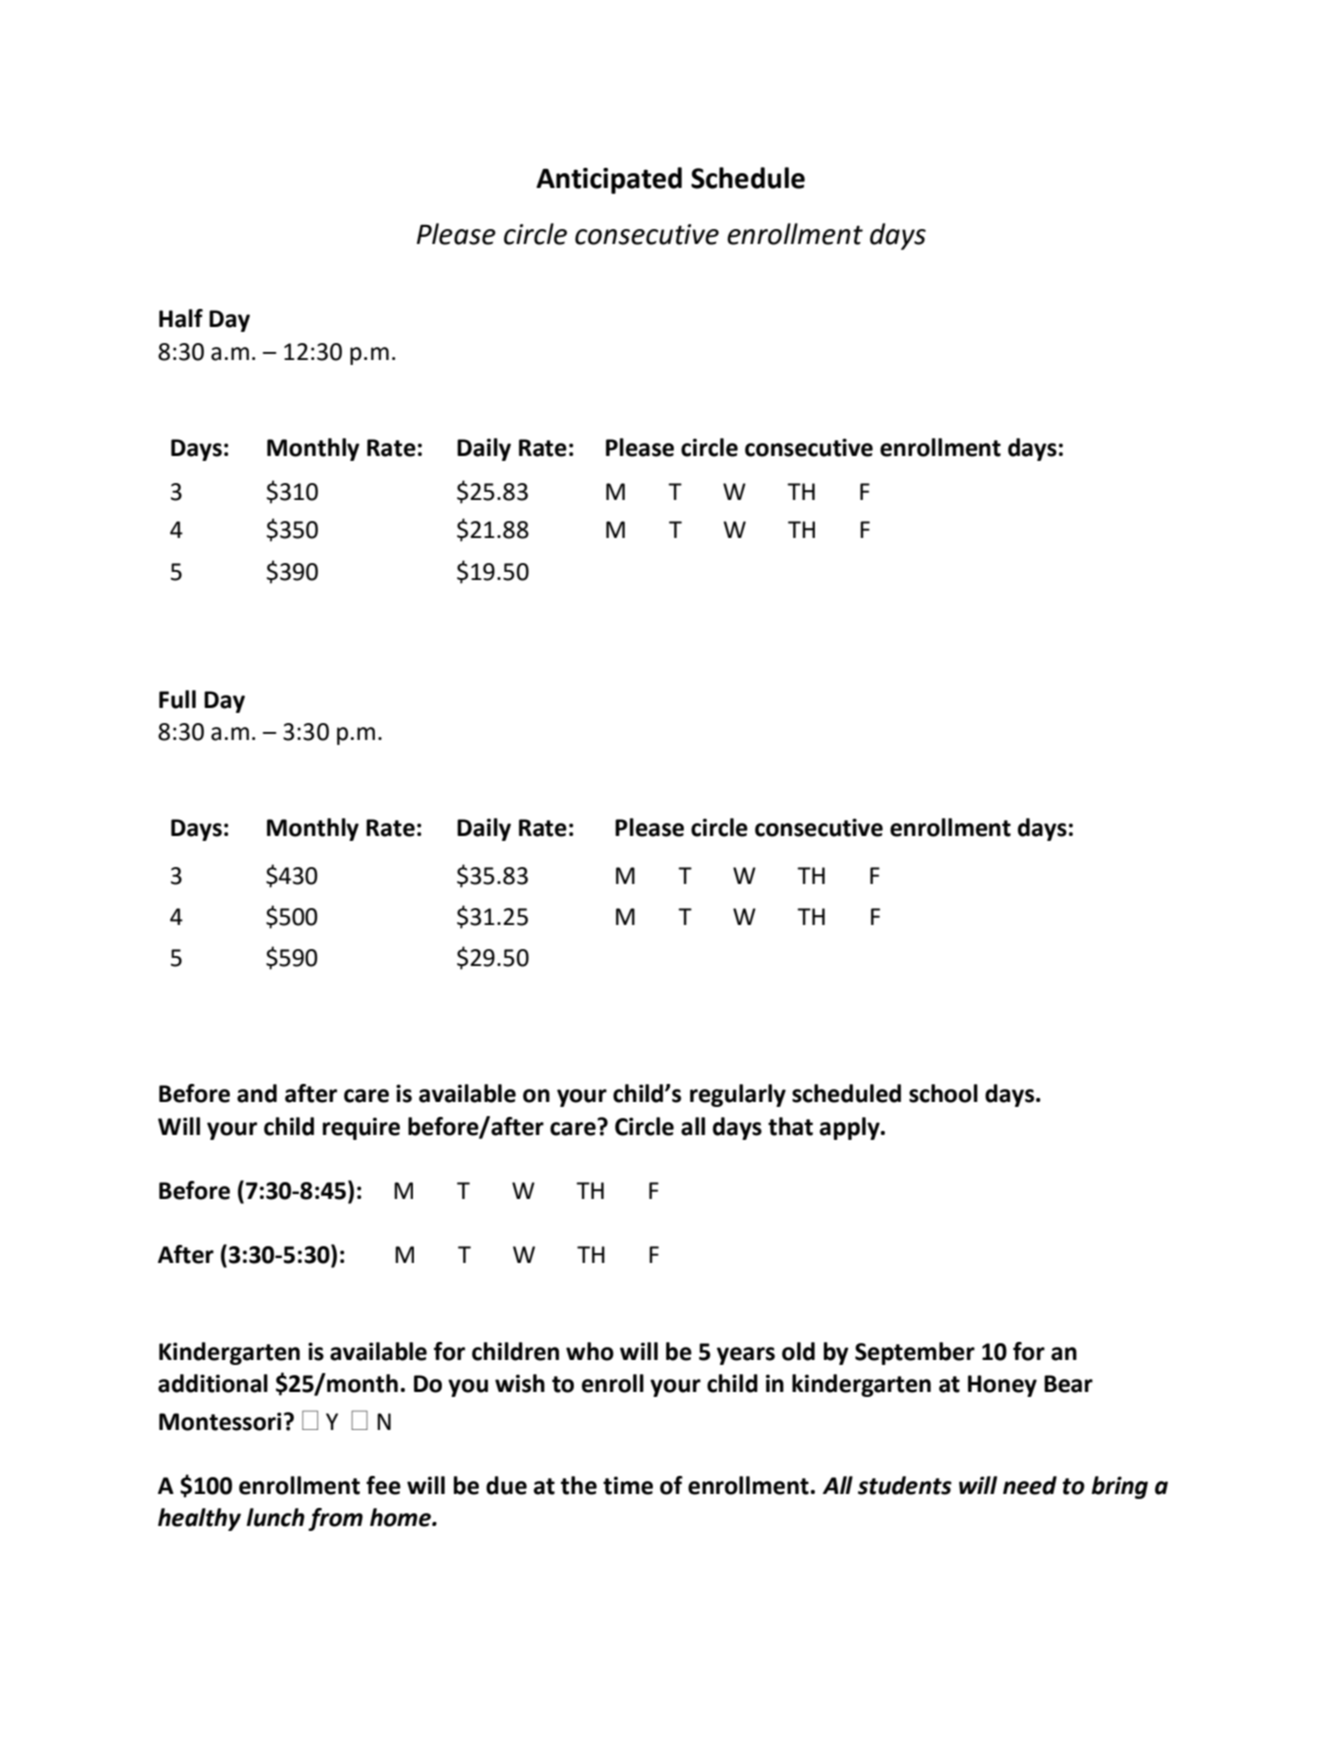 The width and height of the document is (1342, 1737). I want to click on need, so click(1030, 1485).
